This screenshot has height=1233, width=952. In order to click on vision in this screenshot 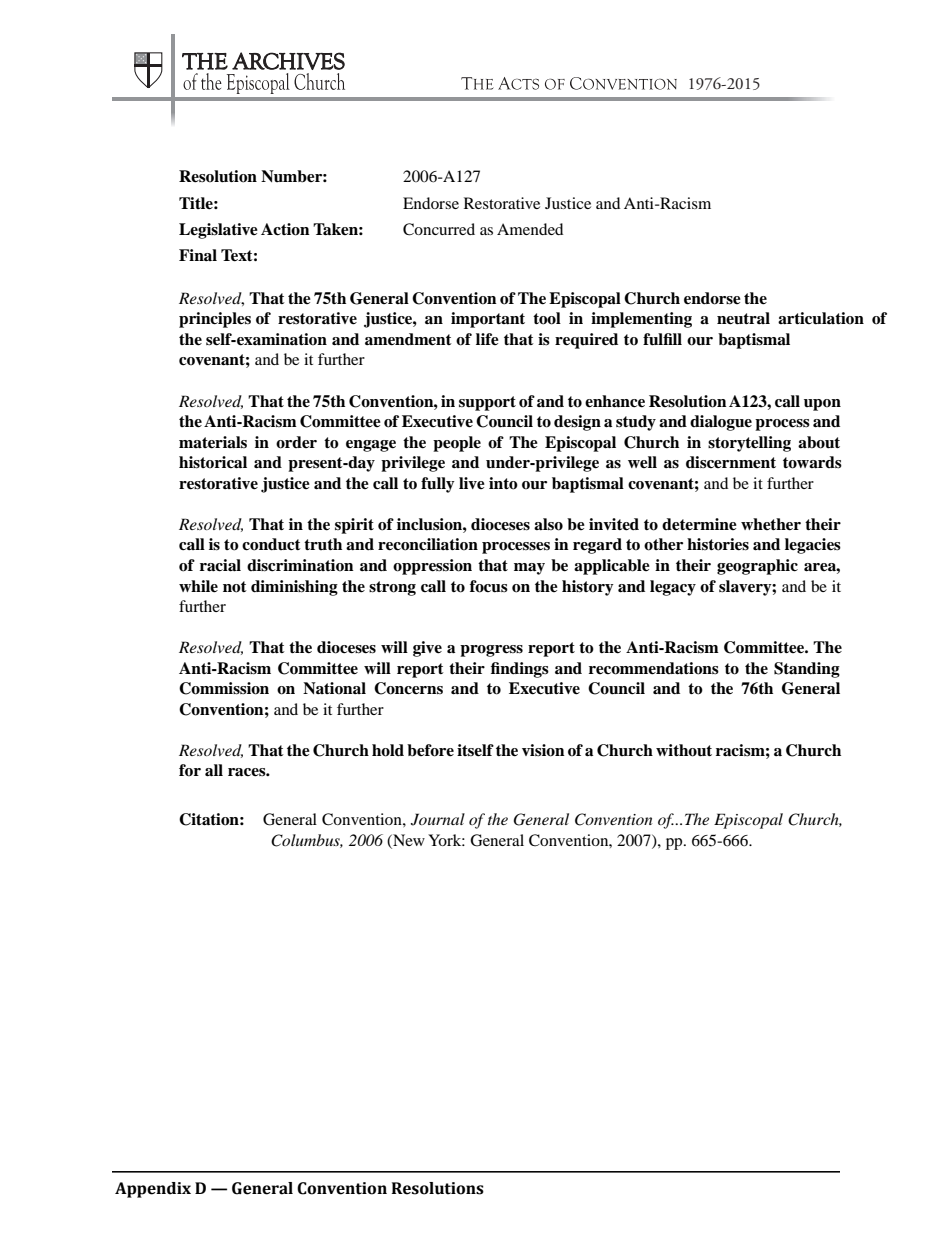, I will do `click(543, 750)`.
